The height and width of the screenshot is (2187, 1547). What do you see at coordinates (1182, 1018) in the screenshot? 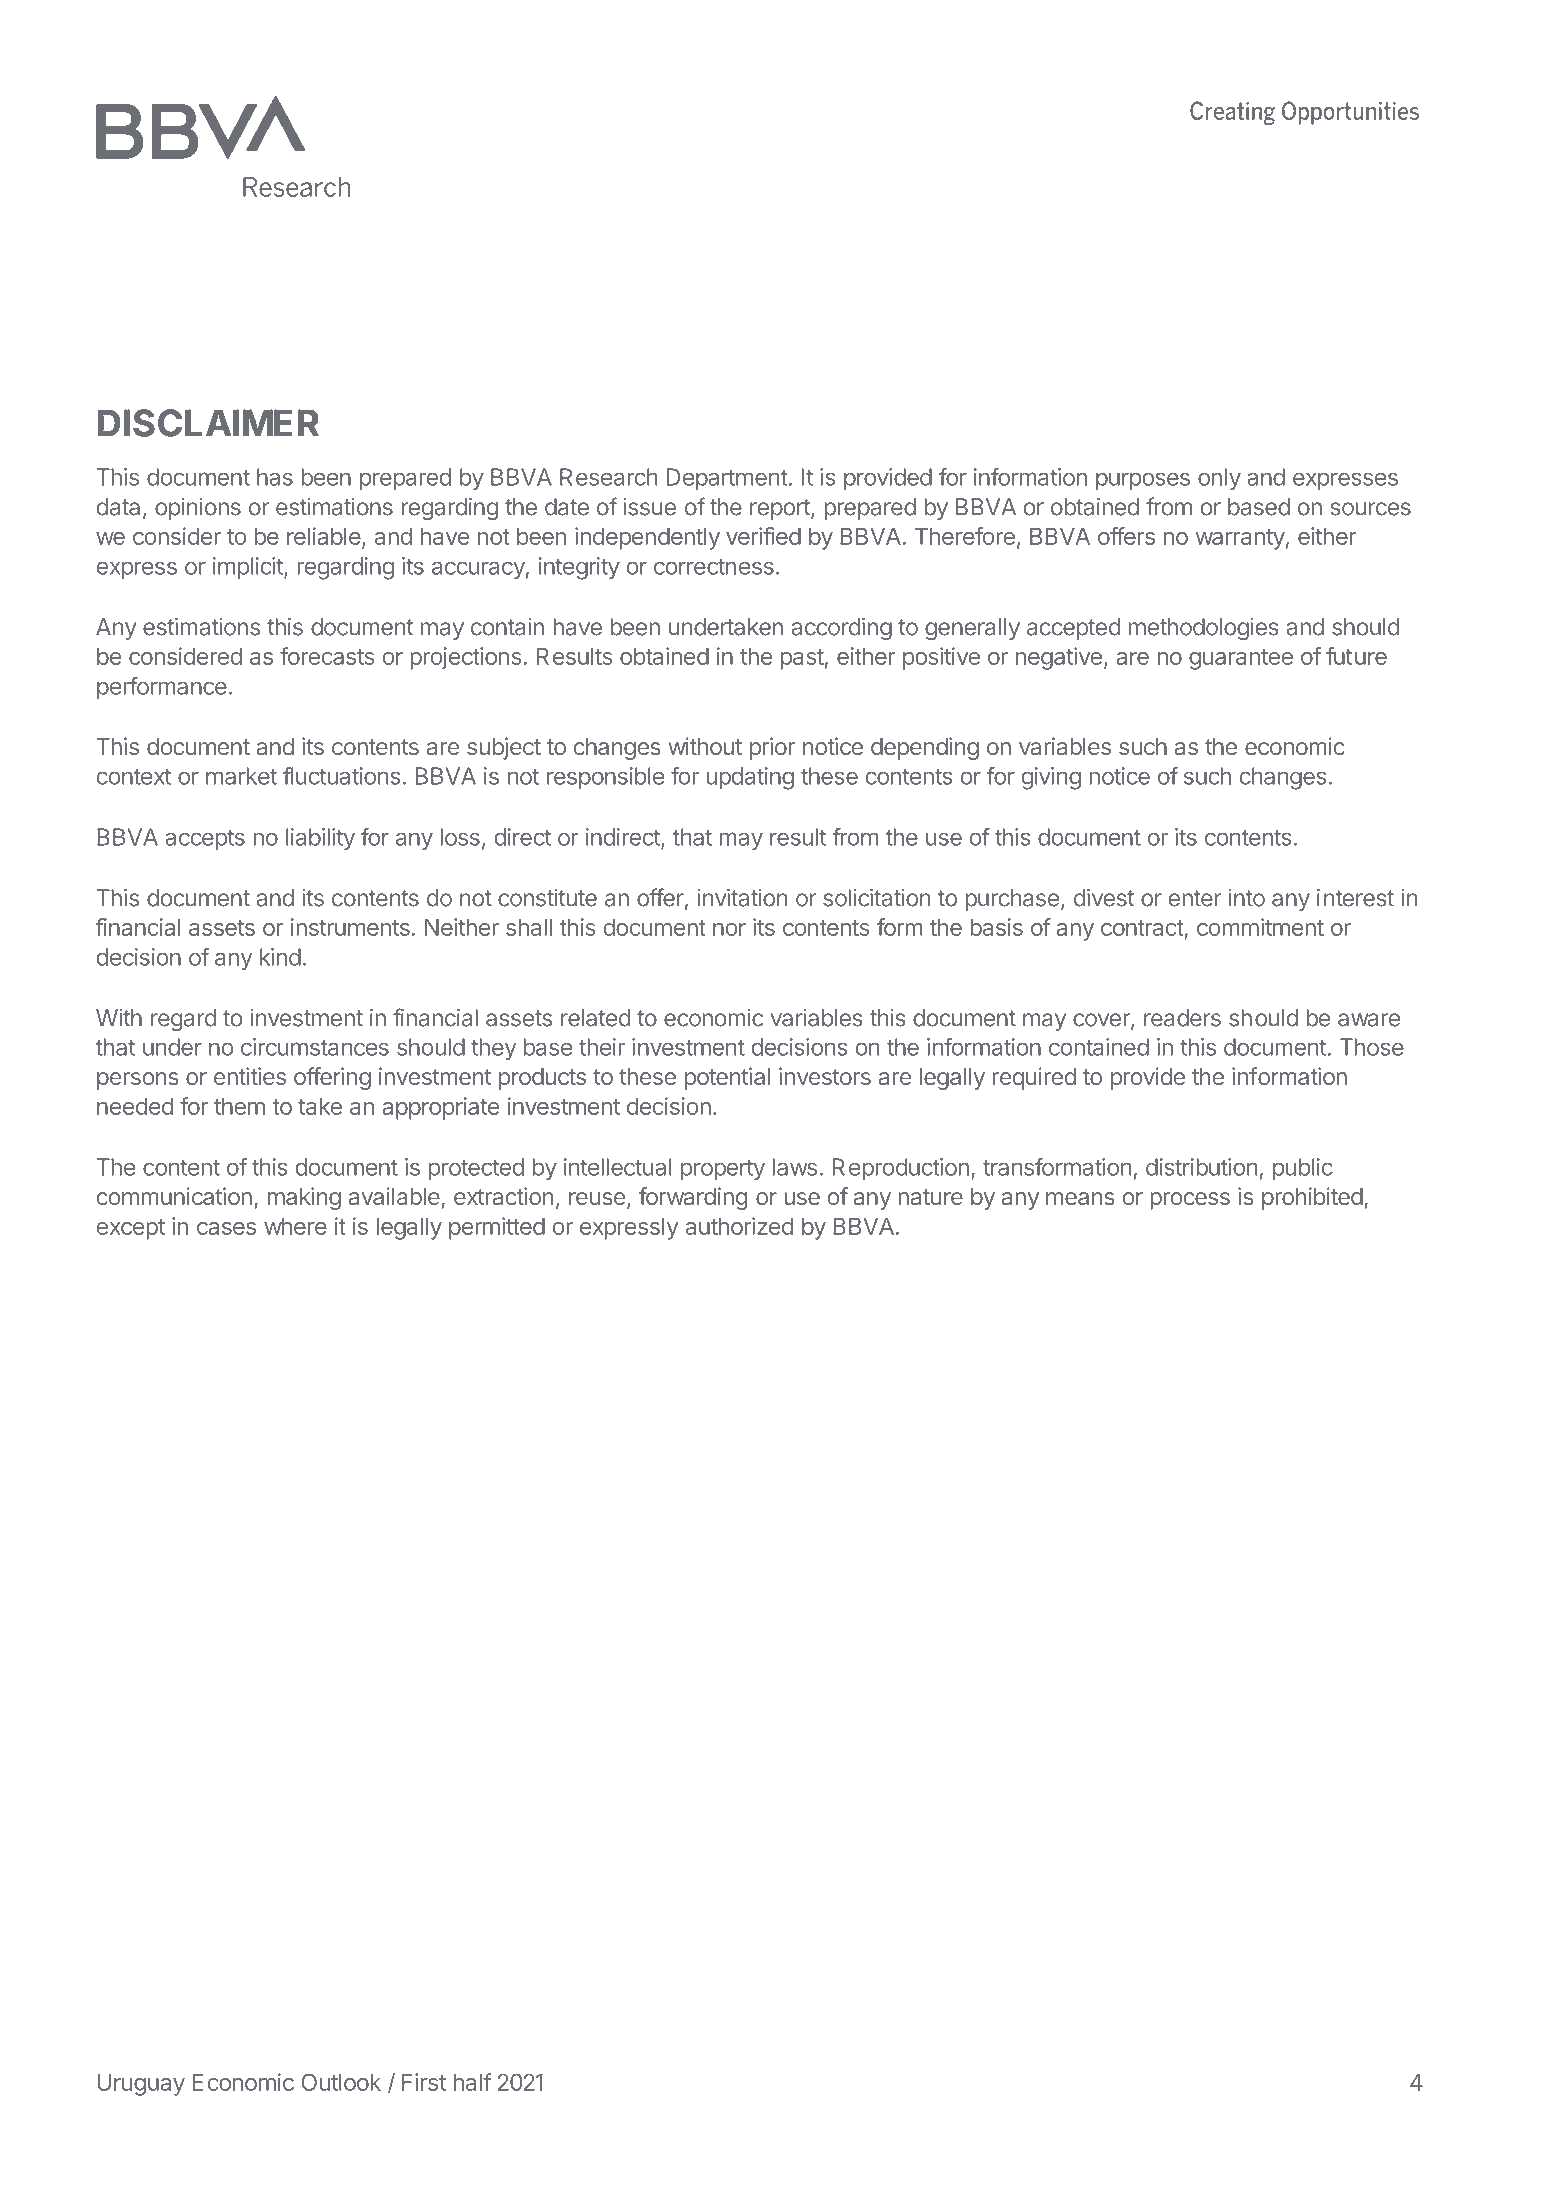
I see `readers` at bounding box center [1182, 1018].
